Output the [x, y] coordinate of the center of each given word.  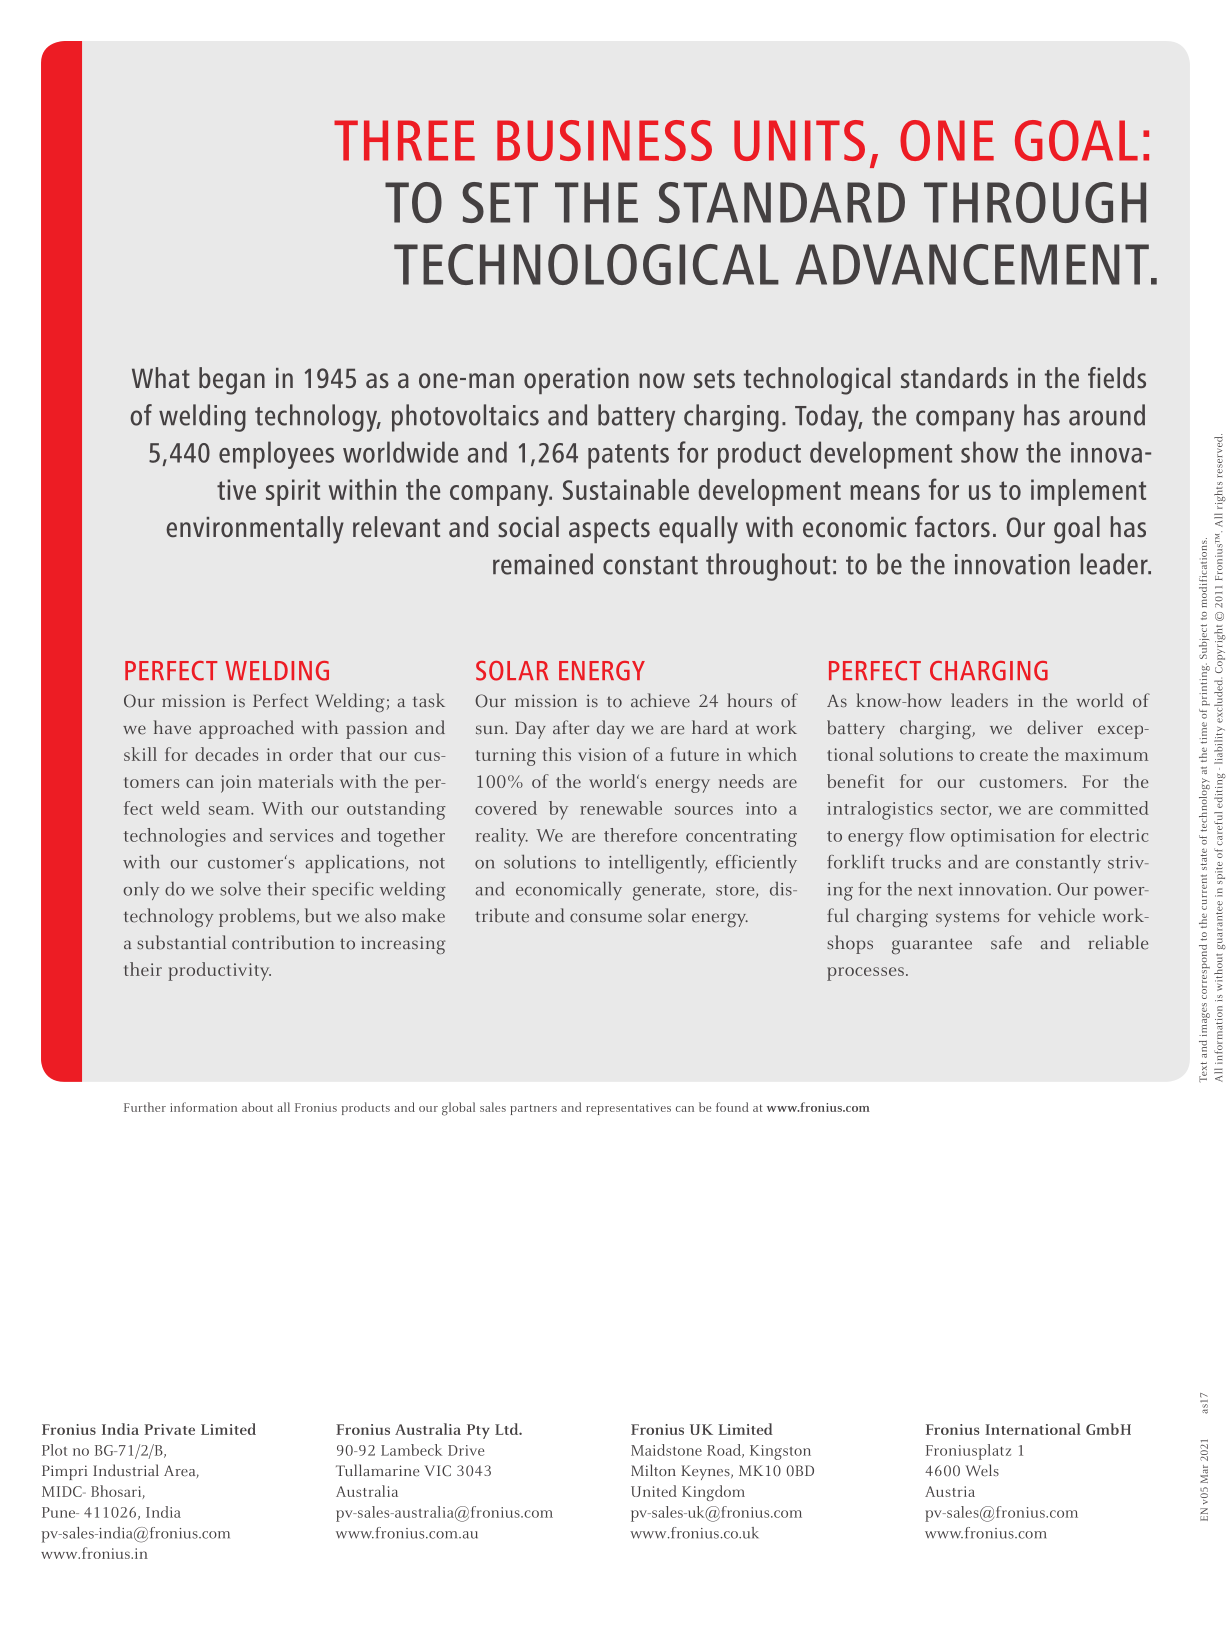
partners [533, 1109]
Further [145, 1107]
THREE [404, 140]
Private [169, 1429]
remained [543, 564]
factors [952, 526]
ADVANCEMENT [972, 264]
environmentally [255, 530]
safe [1006, 942]
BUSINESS [604, 140]
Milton [653, 1470]
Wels [982, 1470]
